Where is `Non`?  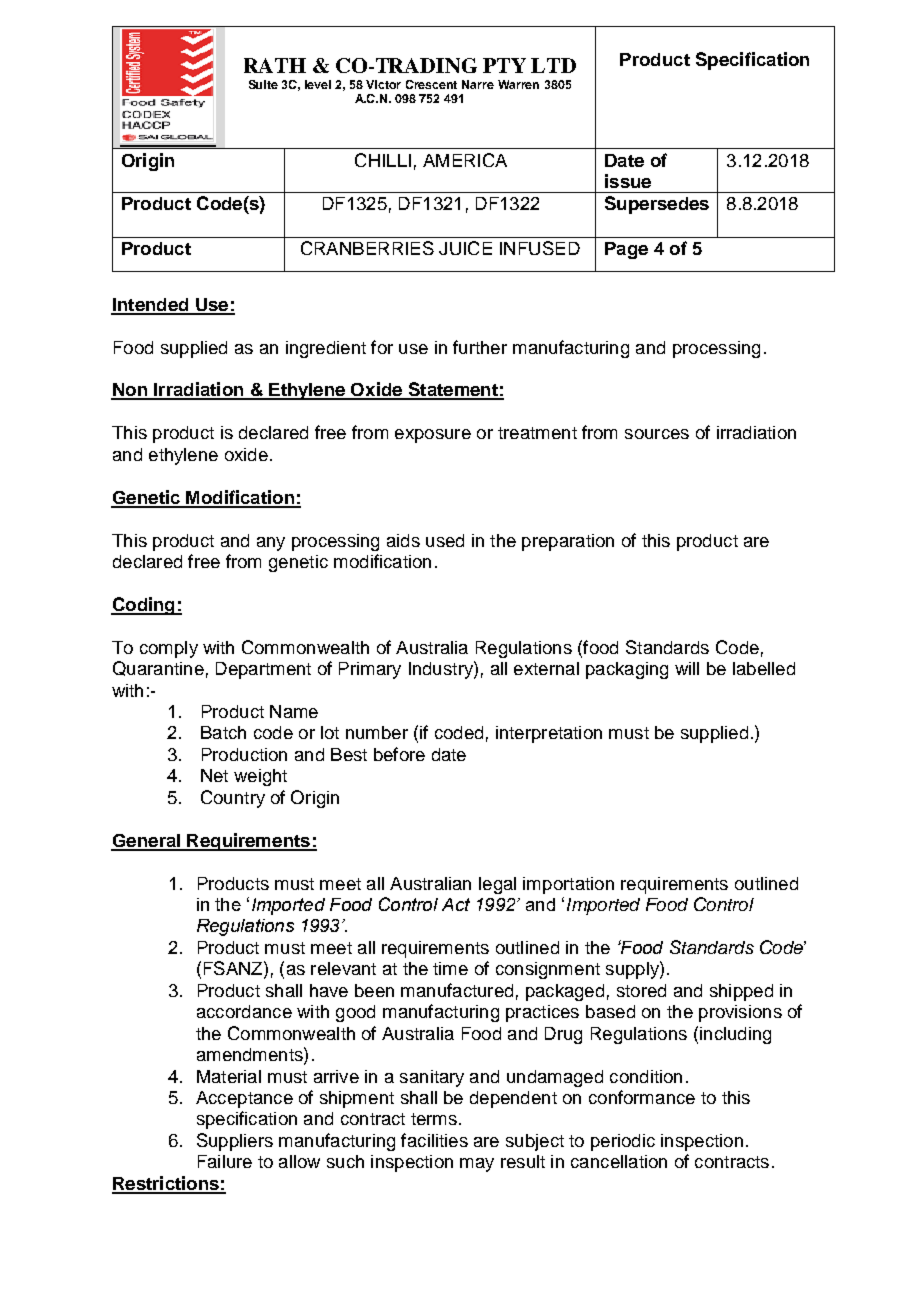 Non is located at coordinates (130, 391).
